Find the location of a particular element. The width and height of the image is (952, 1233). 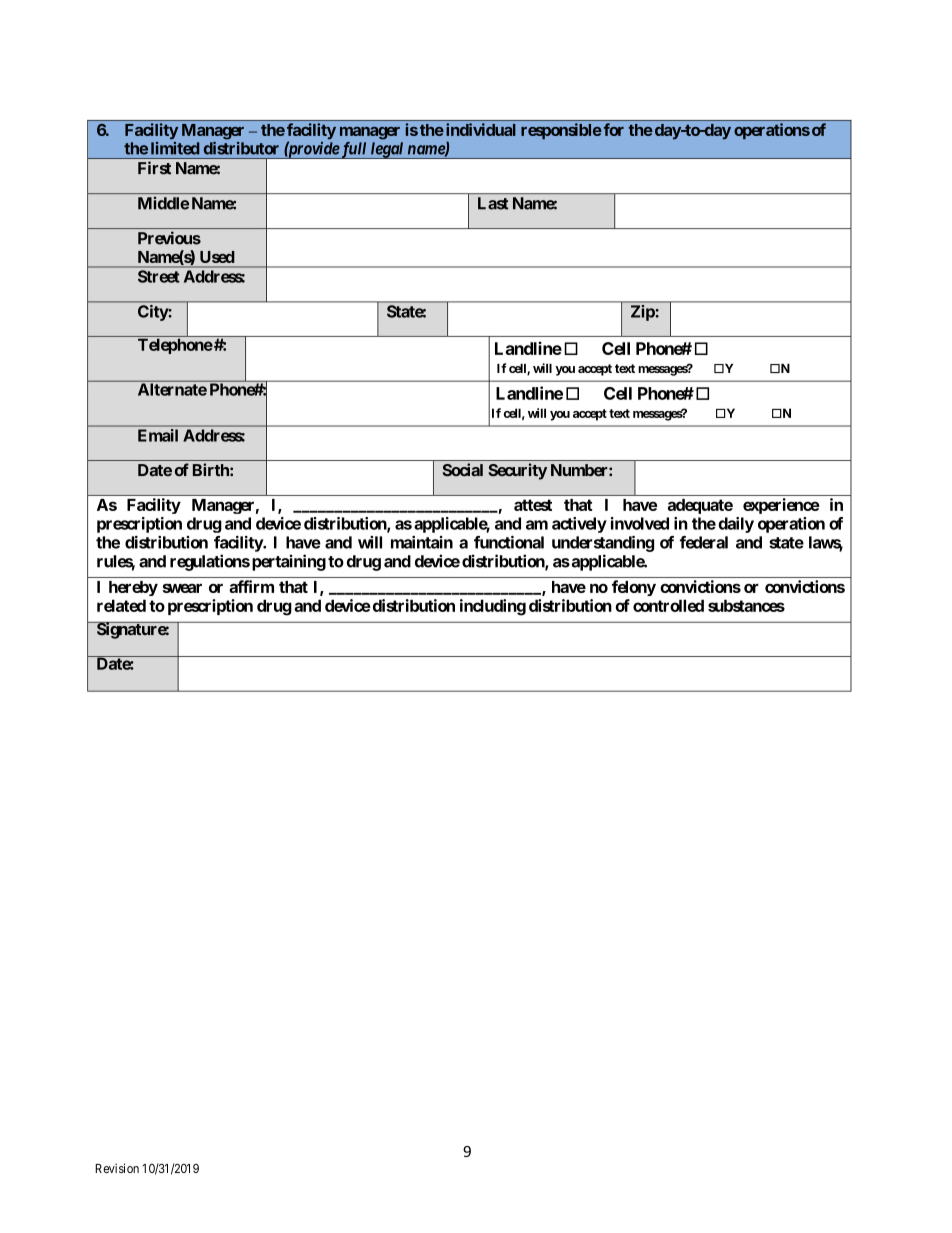

including is located at coordinates (493, 607).
